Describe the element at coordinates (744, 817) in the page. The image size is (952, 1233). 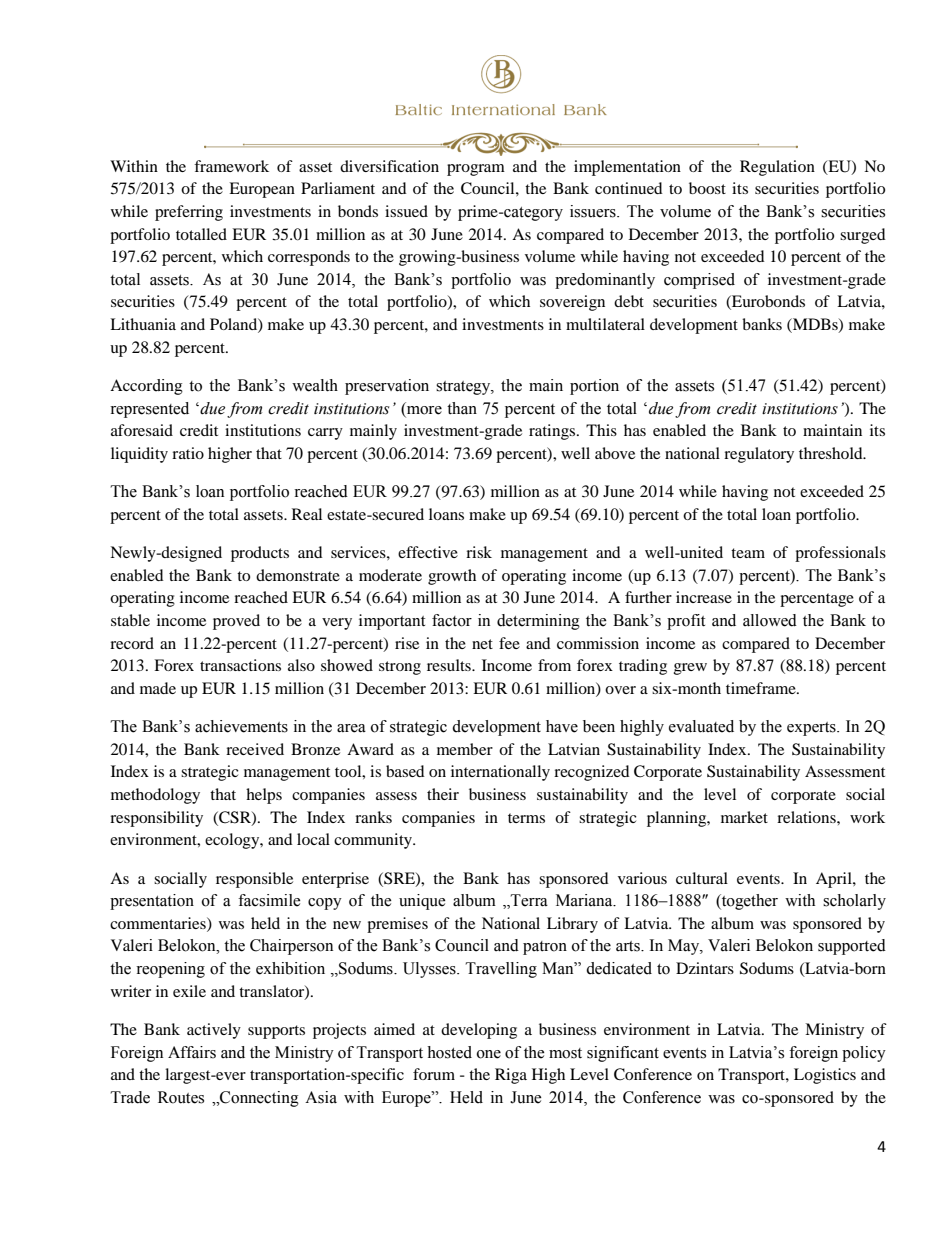
I see `market` at that location.
